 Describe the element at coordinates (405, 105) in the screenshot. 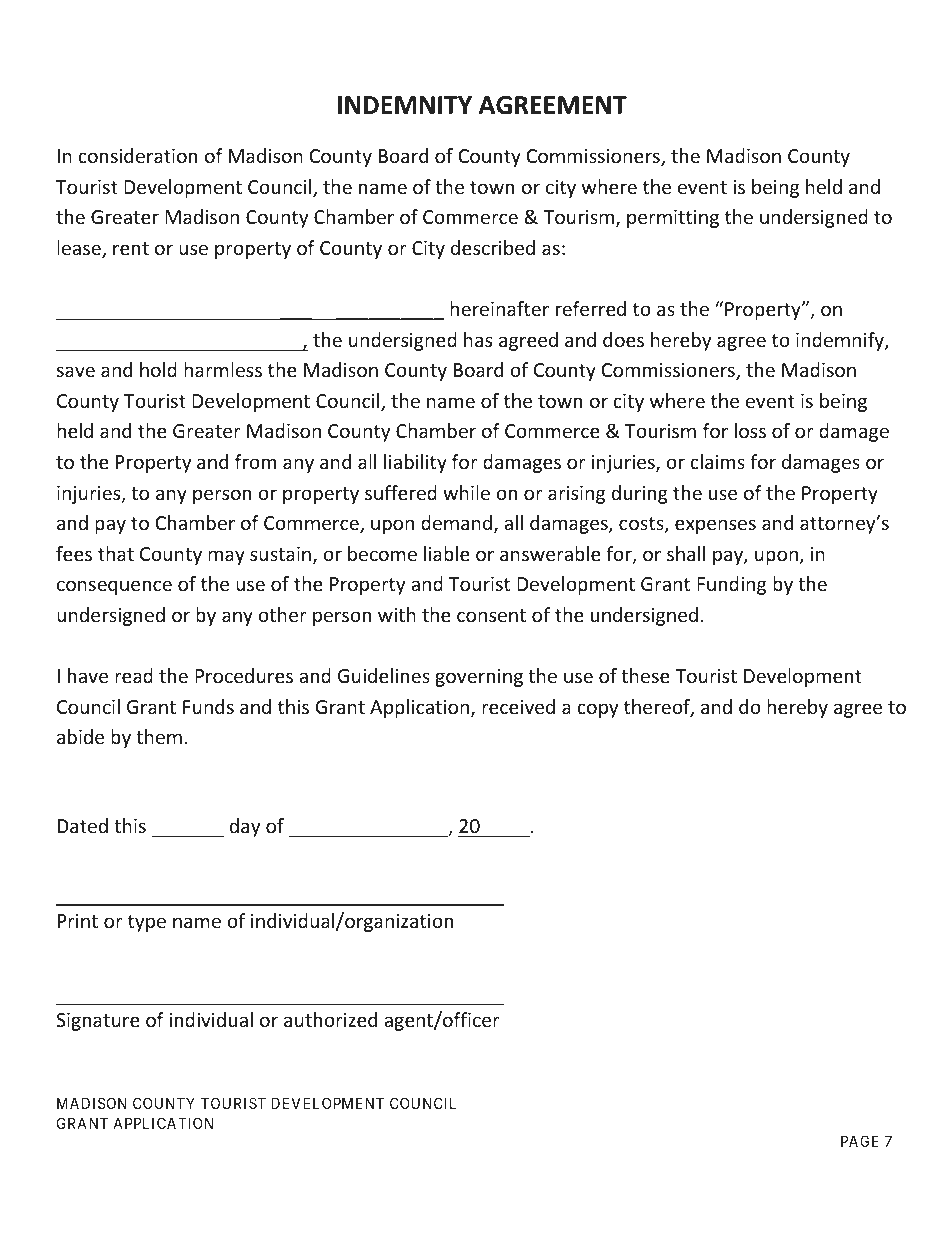

I see `INDEMNITY` at that location.
